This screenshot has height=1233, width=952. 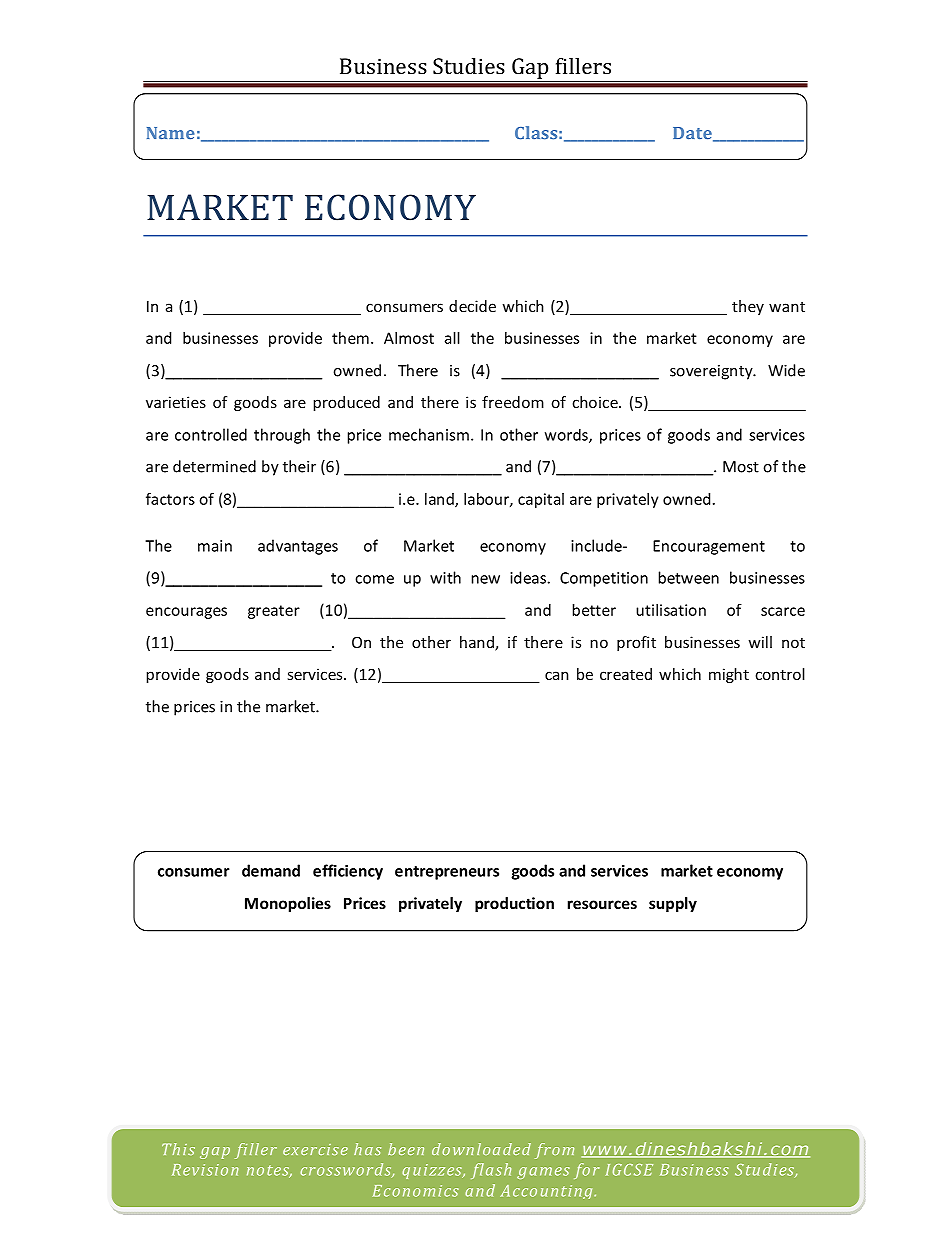 I want to click on Monopolies, so click(x=288, y=904).
